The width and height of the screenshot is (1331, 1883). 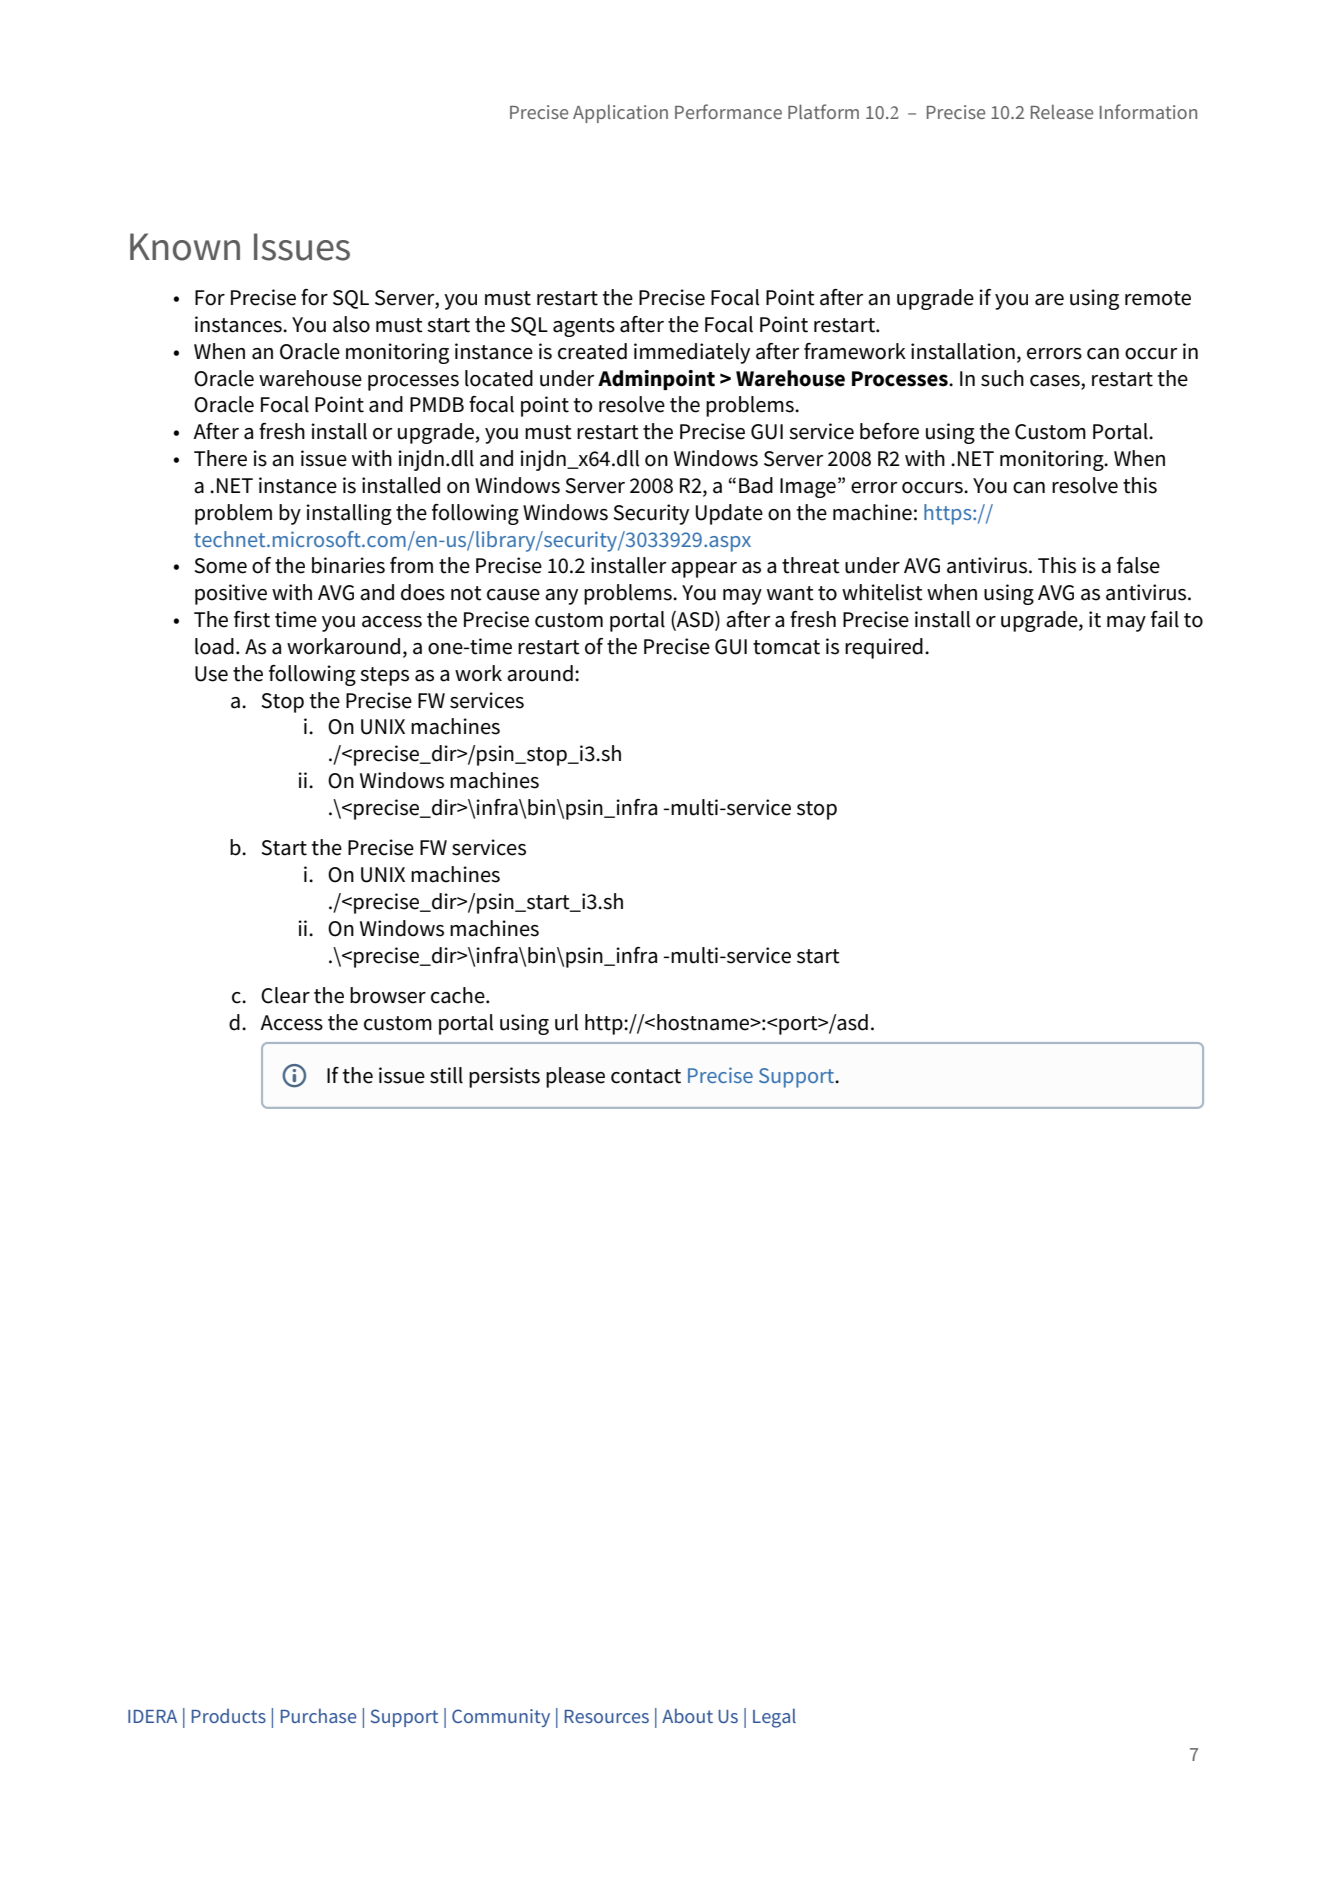 I want to click on cases, so click(x=1056, y=381).
